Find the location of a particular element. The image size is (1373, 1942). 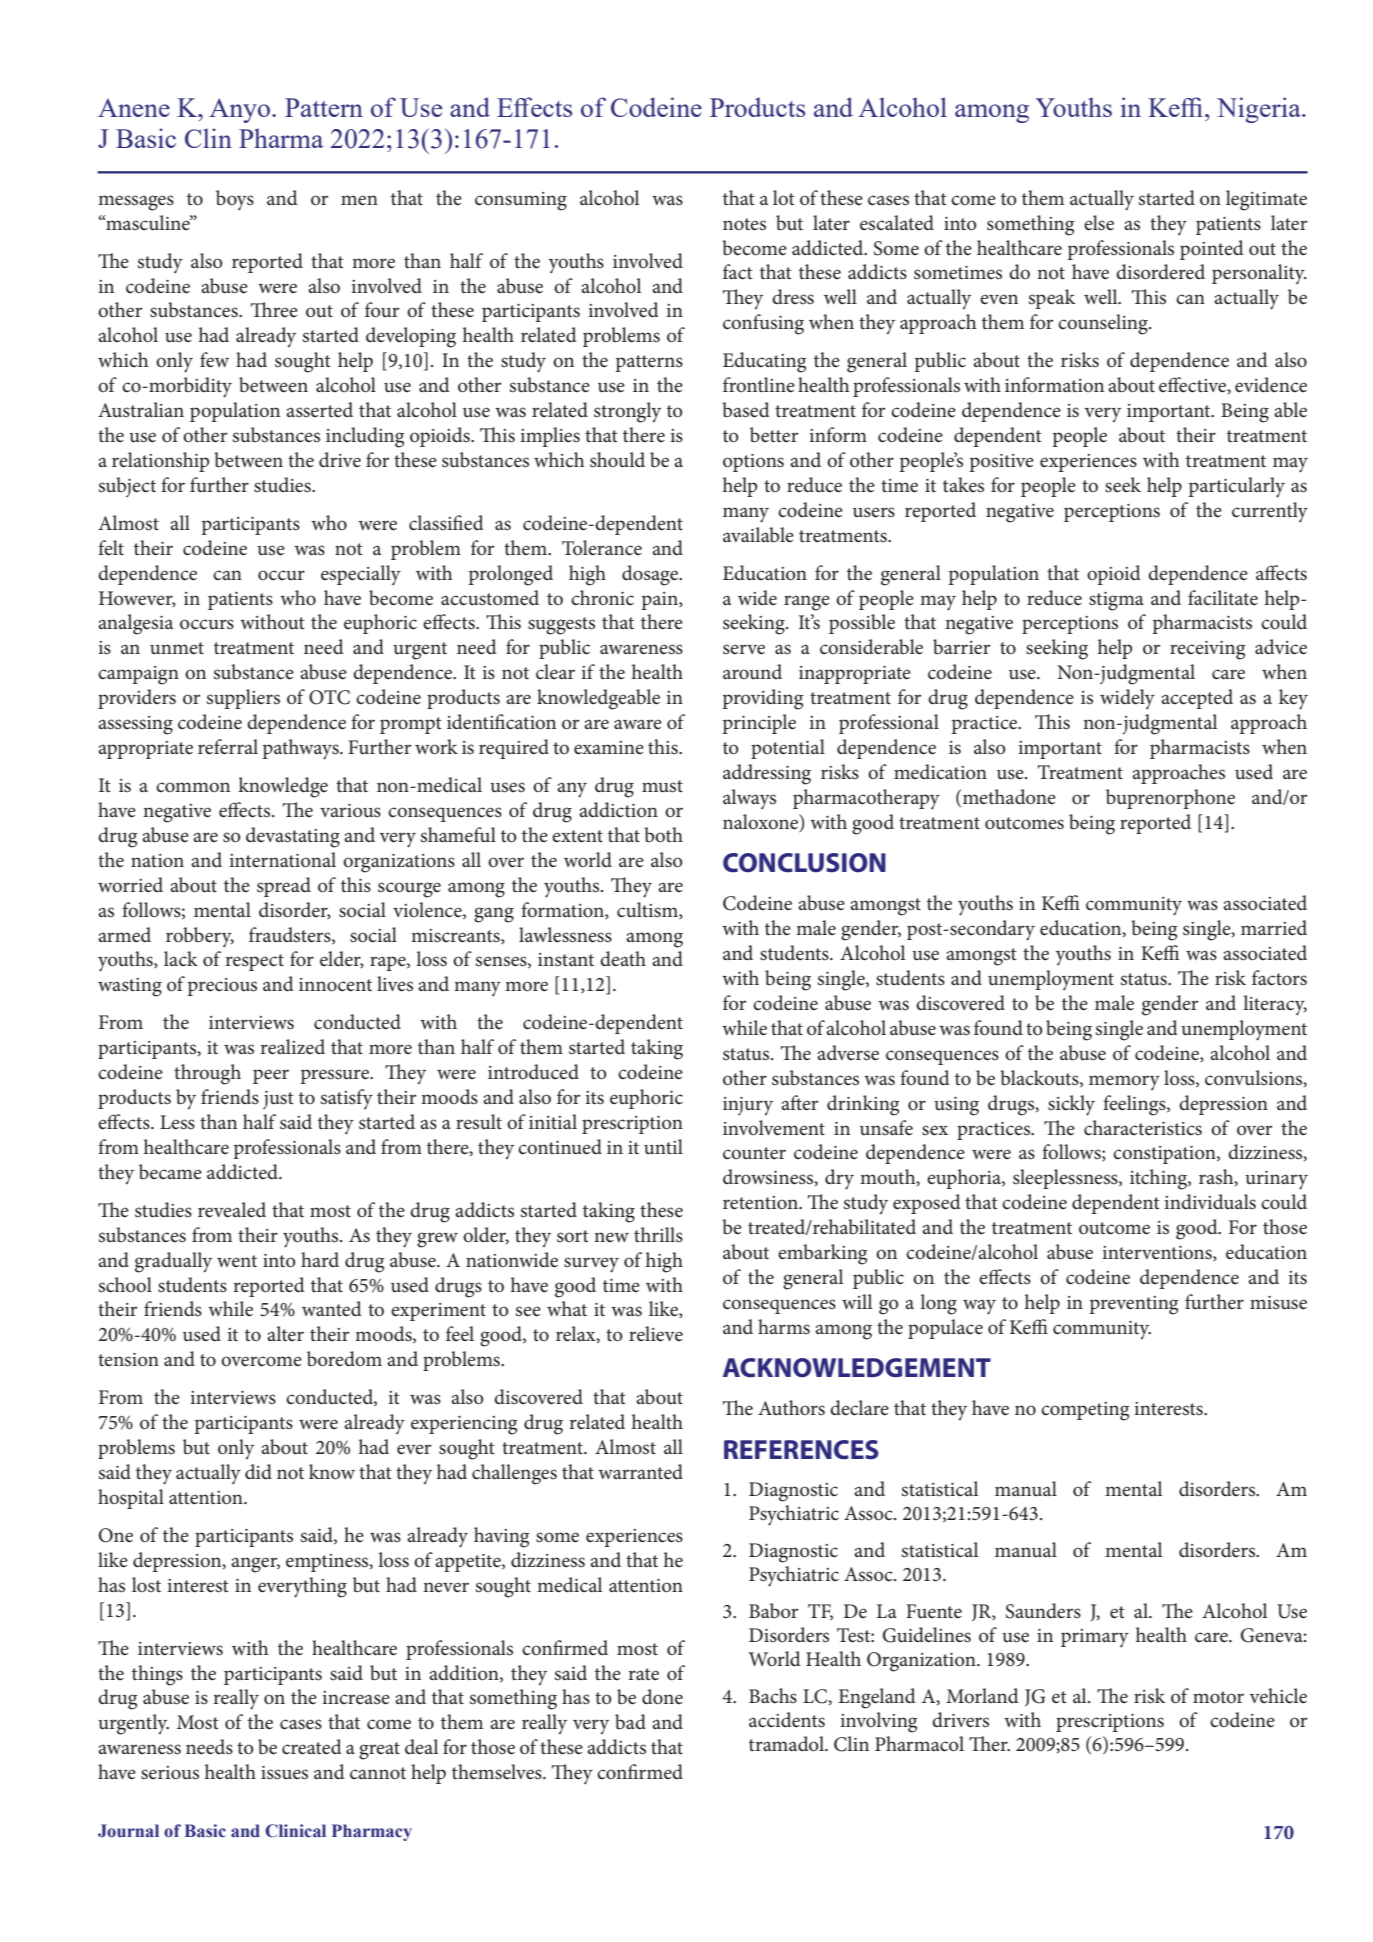

issues is located at coordinates (284, 1773).
